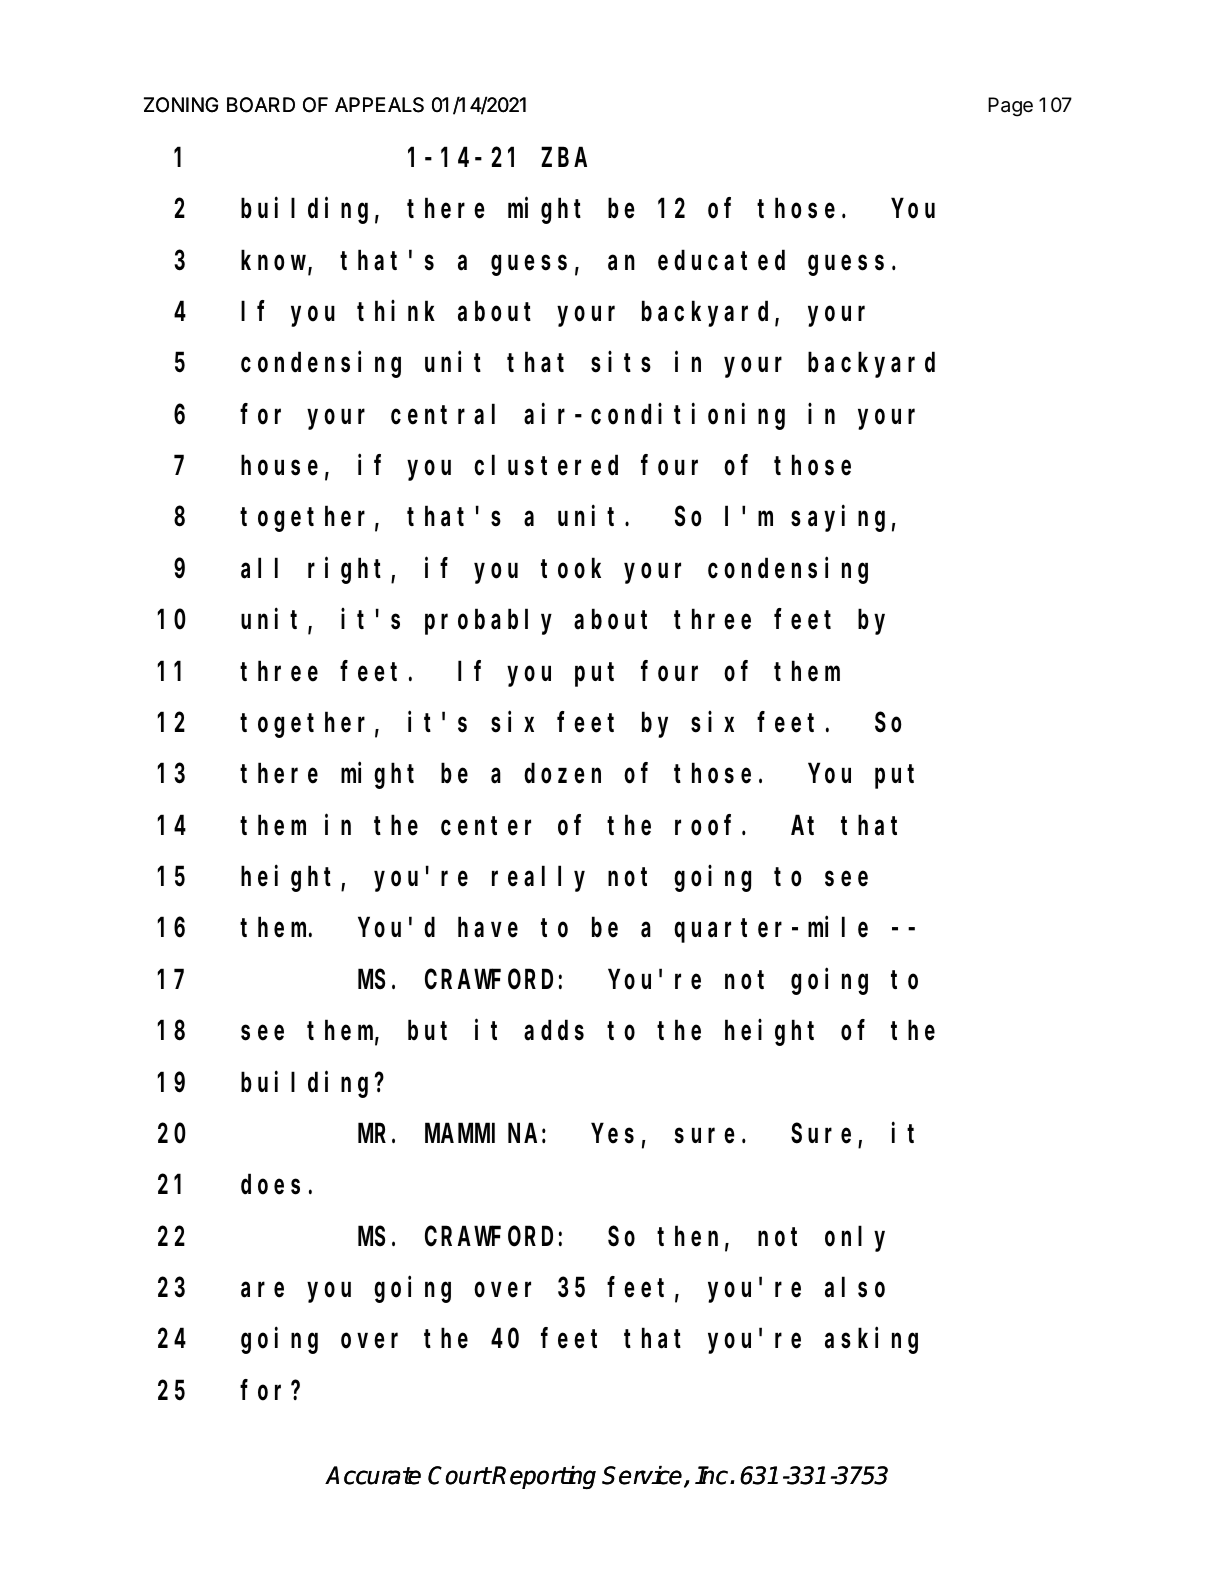 The width and height of the document is (1215, 1572). I want to click on Yes, so click(613, 1134).
